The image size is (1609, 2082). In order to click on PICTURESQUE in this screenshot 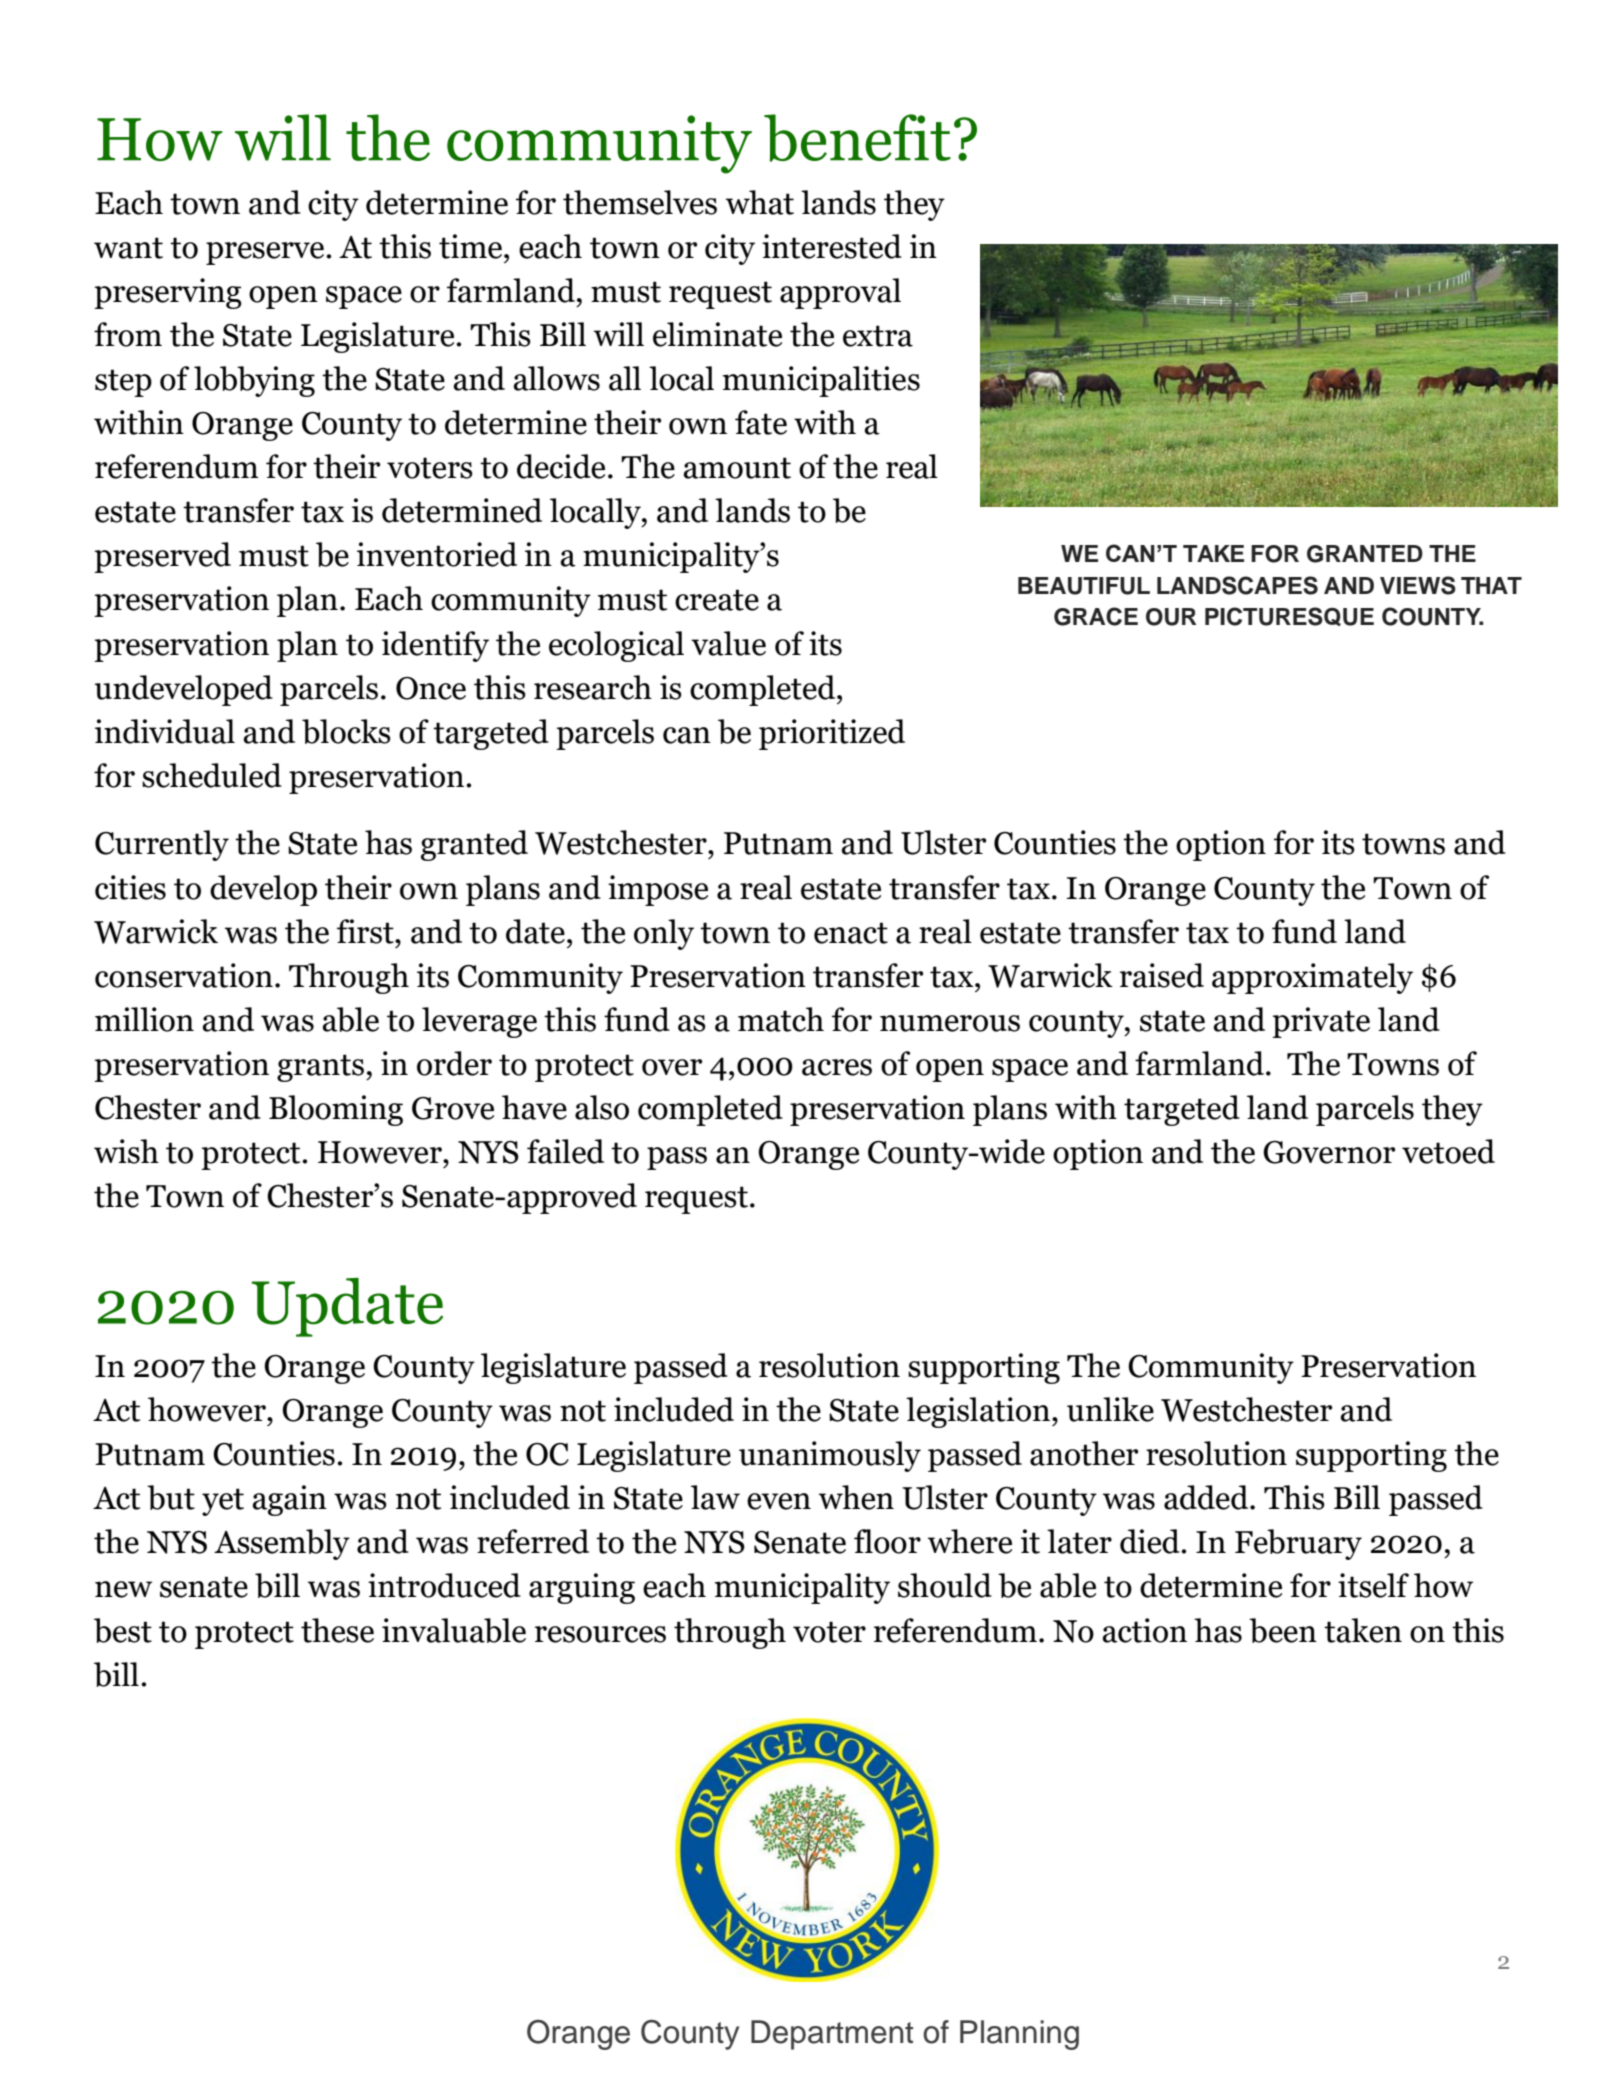, I will do `click(1289, 616)`.
